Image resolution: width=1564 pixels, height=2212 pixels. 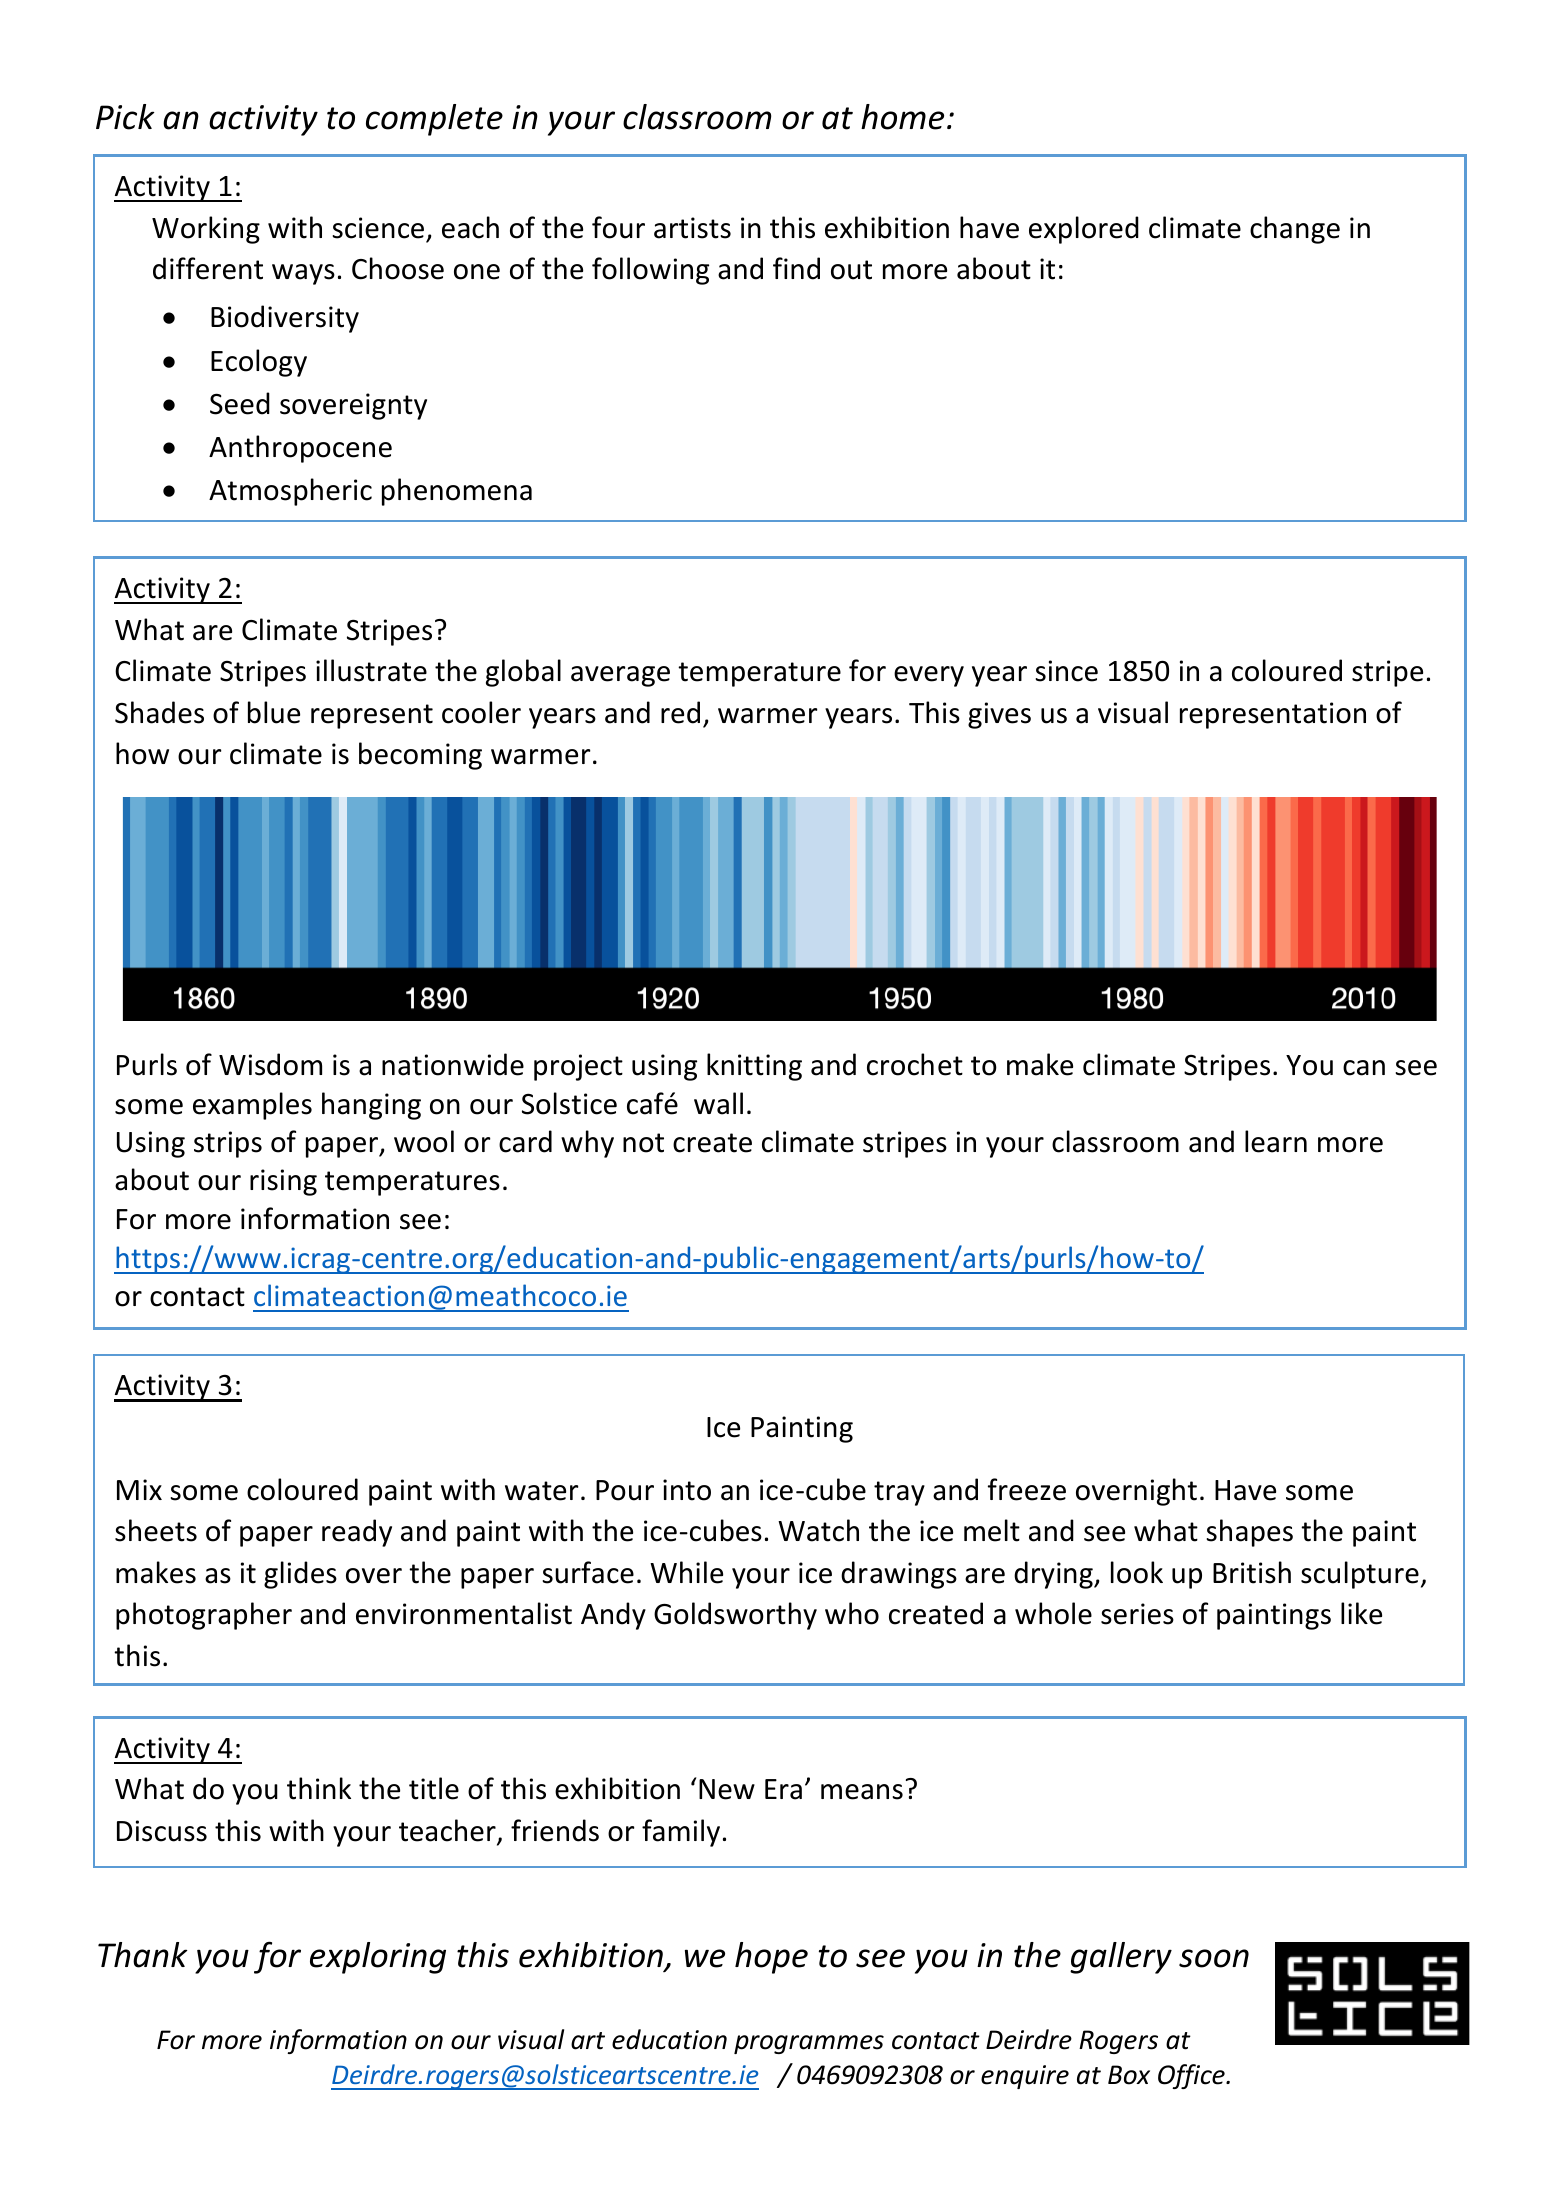 I want to click on exploring, so click(x=378, y=1958).
